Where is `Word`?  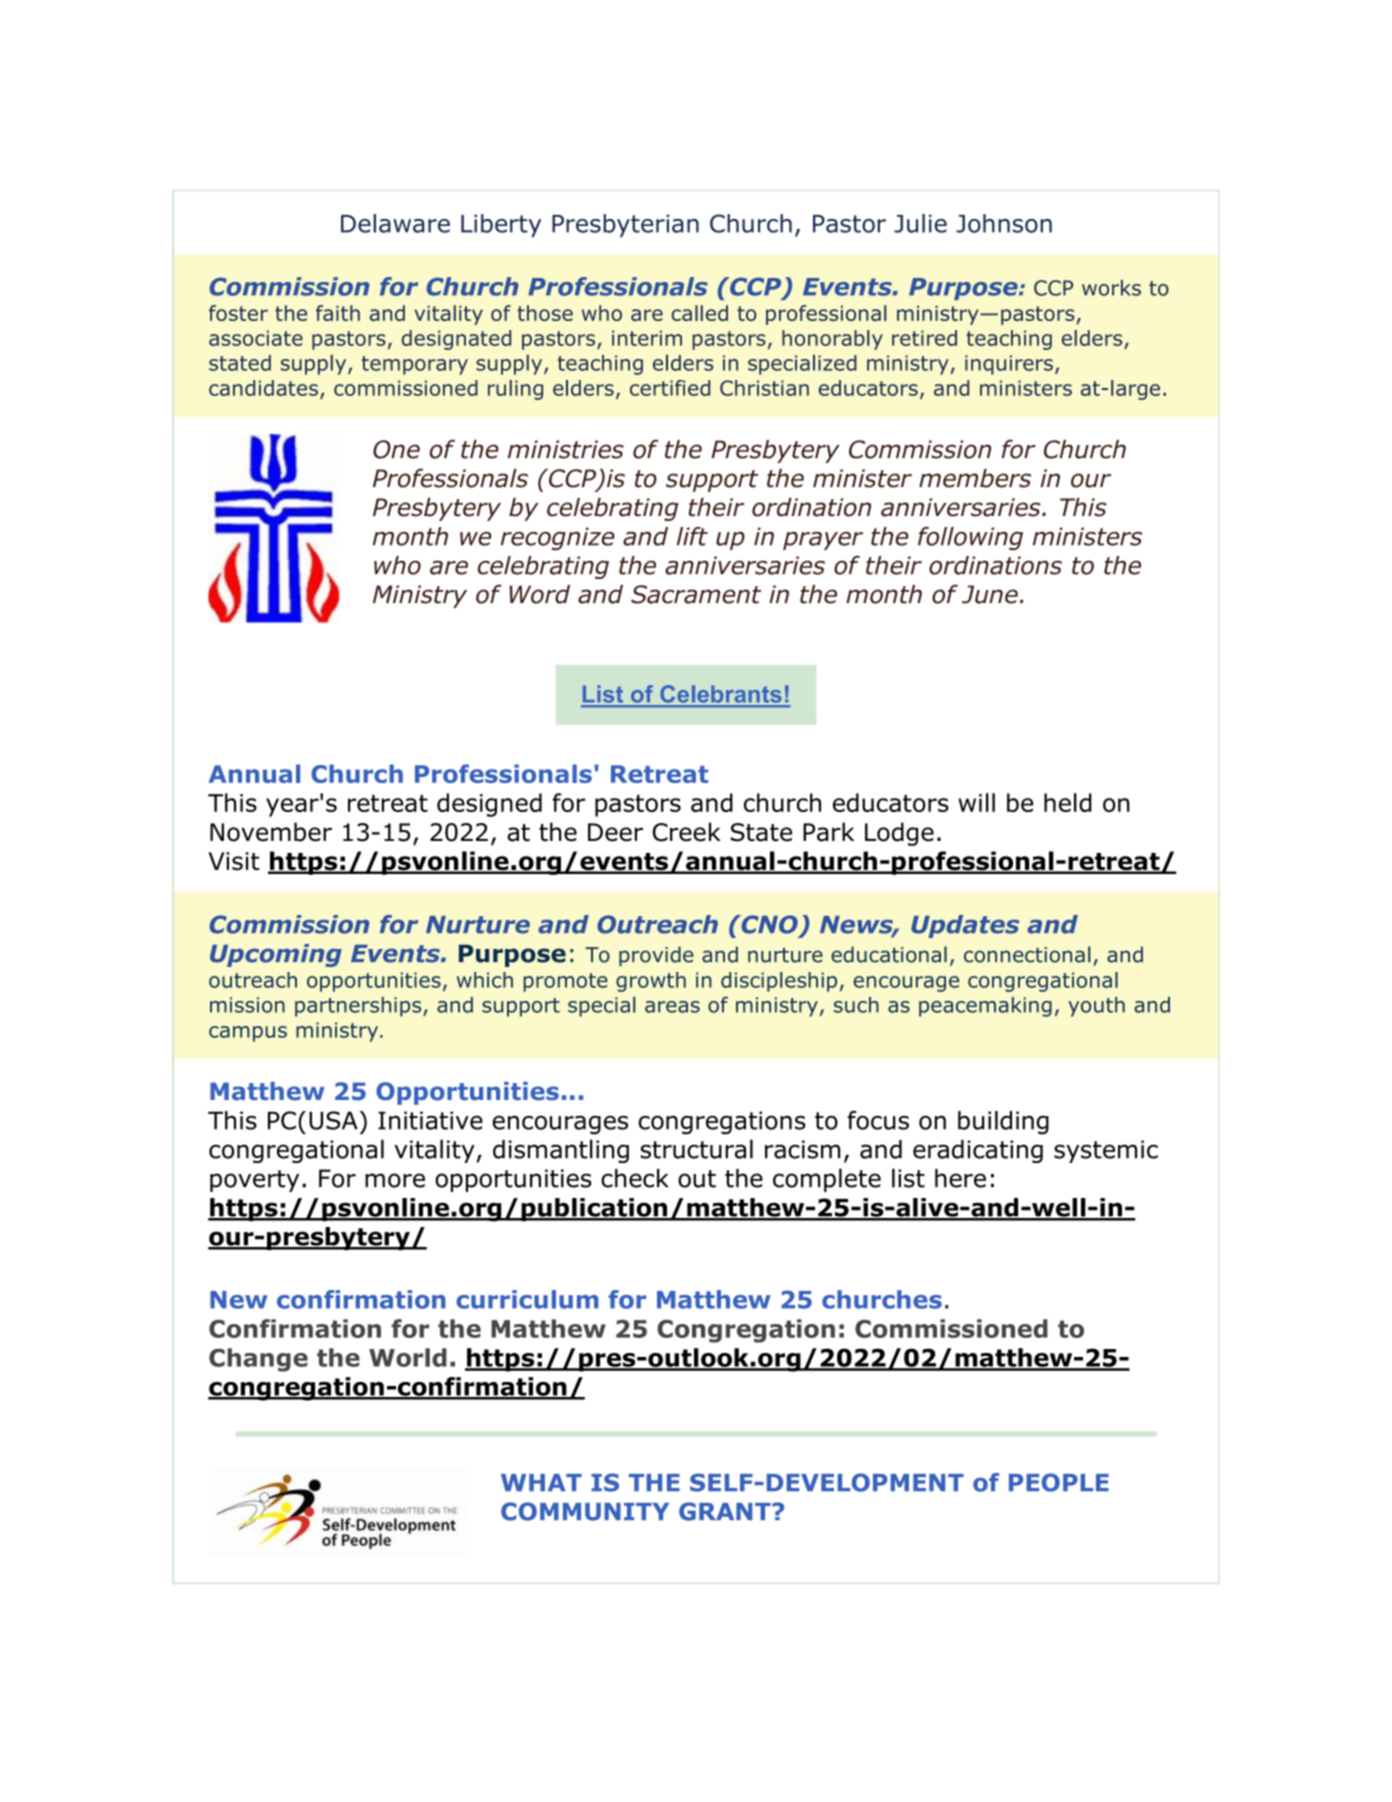 Word is located at coordinates (539, 594).
